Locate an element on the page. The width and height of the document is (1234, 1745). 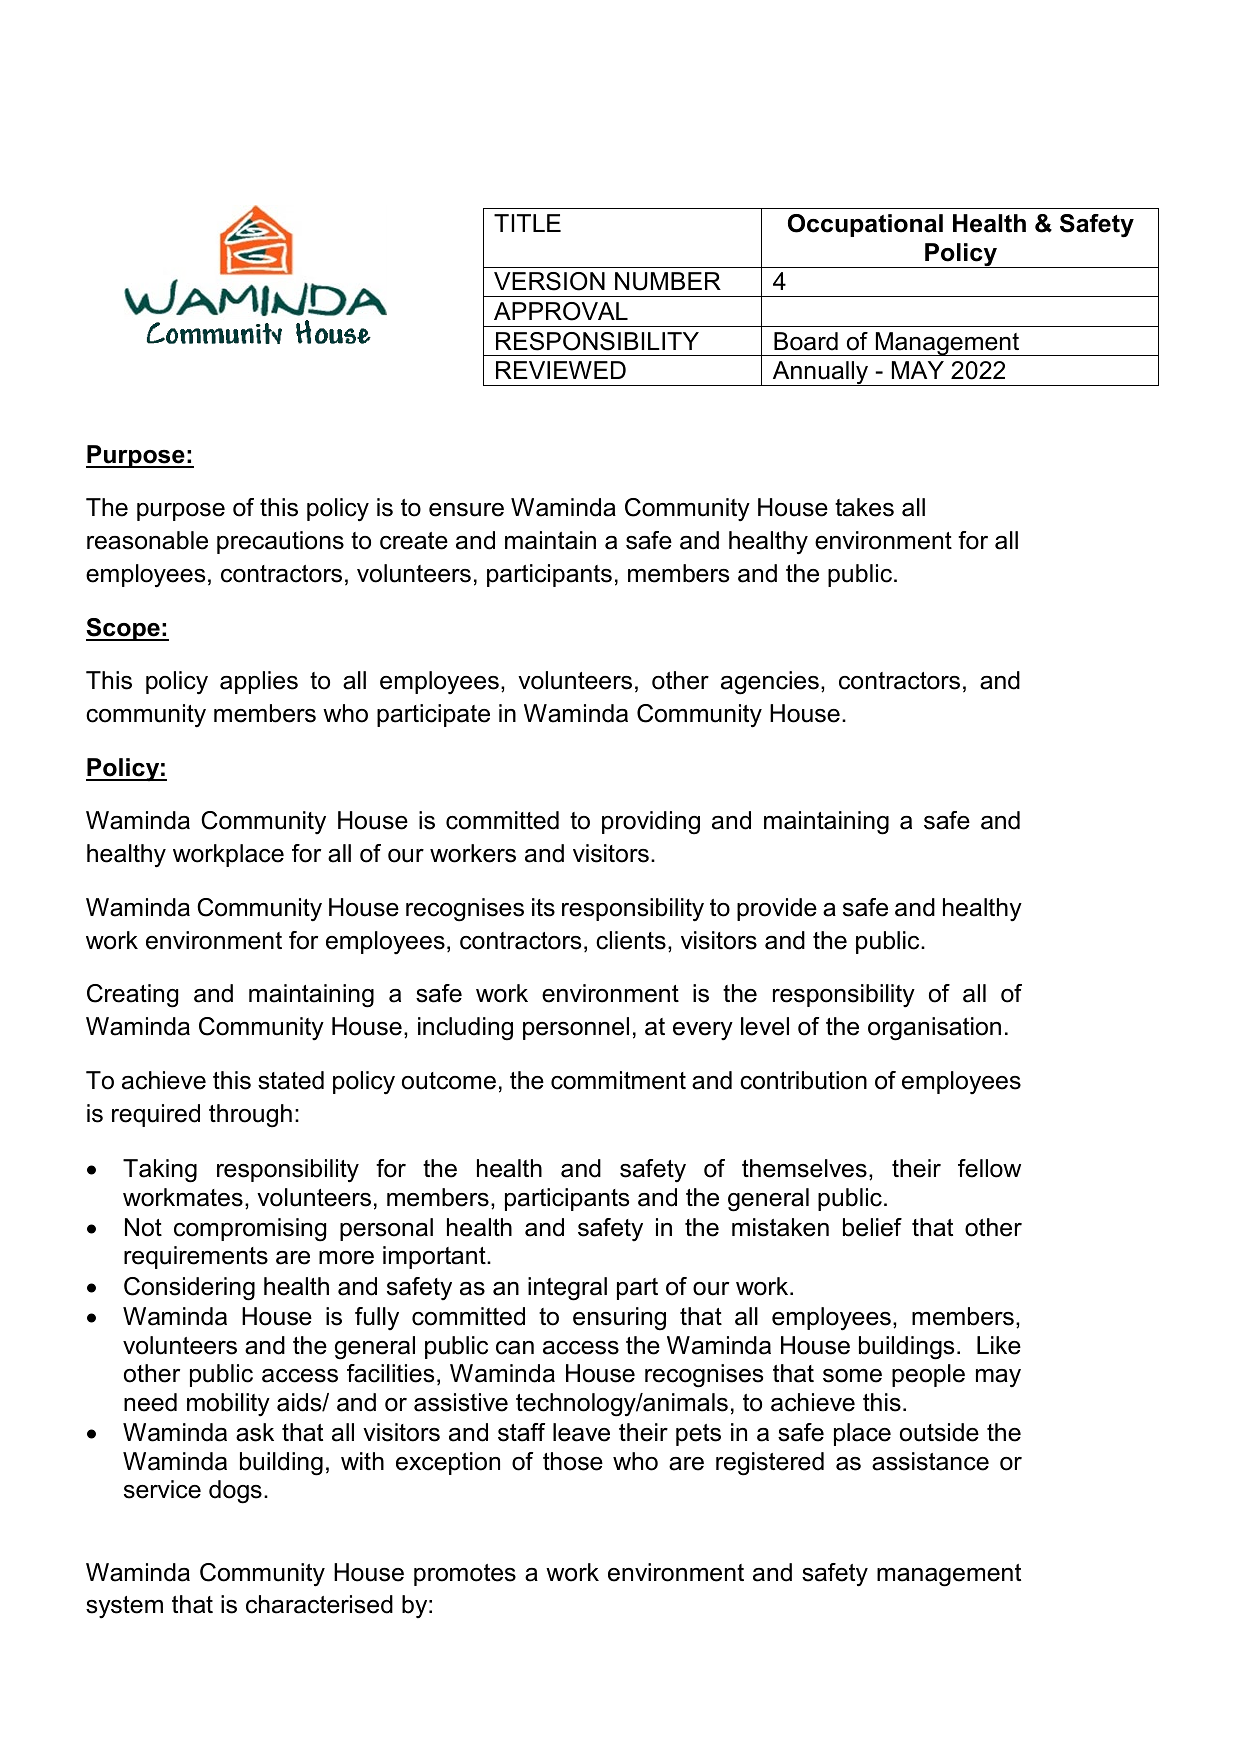
Creating is located at coordinates (132, 996).
